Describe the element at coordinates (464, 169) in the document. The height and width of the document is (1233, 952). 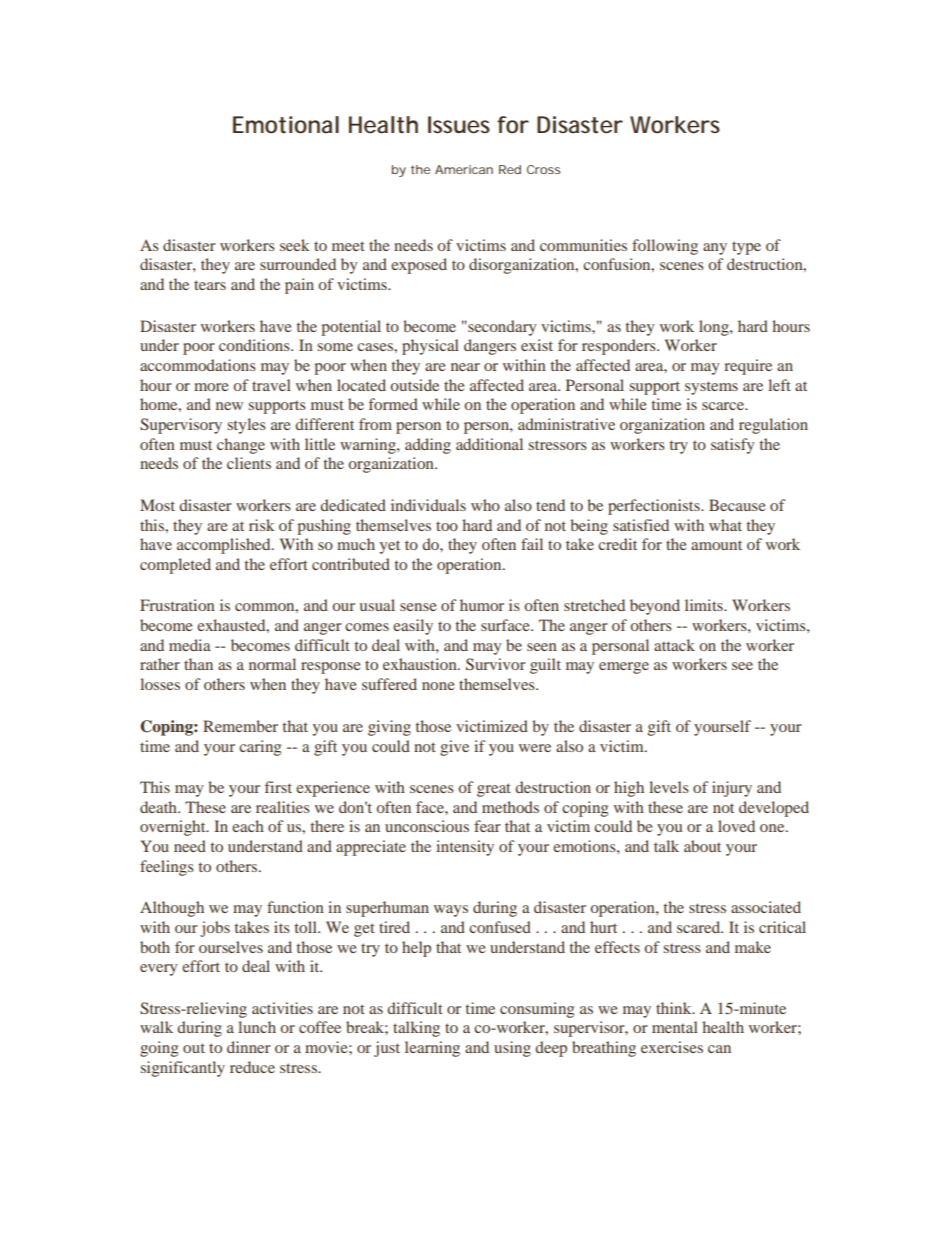
I see `American` at that location.
